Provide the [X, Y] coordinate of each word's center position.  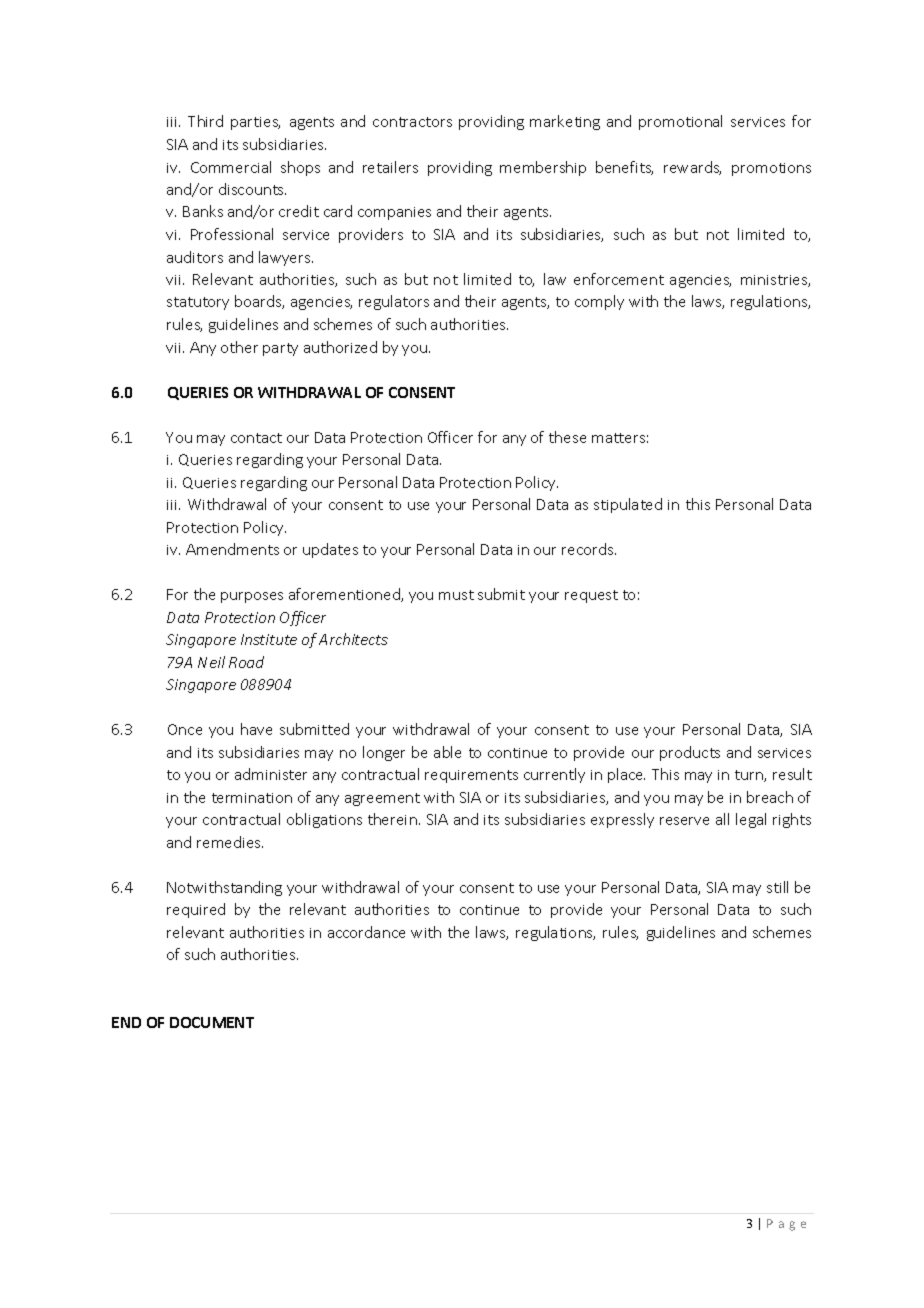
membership [543, 168]
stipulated [628, 505]
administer [271, 774]
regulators [394, 302]
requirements [471, 776]
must [456, 595]
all [722, 819]
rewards [692, 168]
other [239, 347]
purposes [252, 597]
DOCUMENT [212, 1022]
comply [599, 302]
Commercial [231, 167]
